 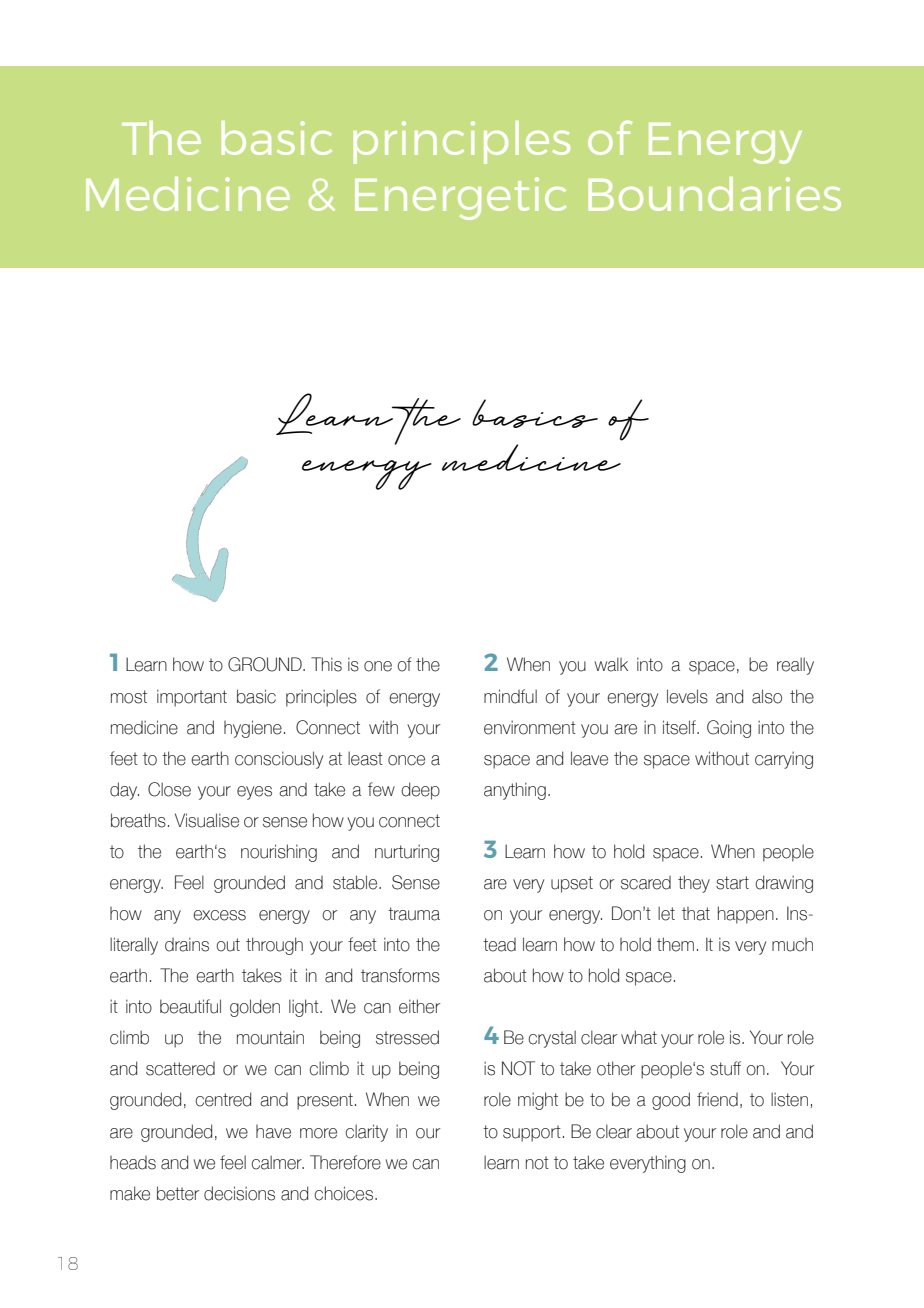 What do you see at coordinates (407, 853) in the image?
I see `nurturing` at bounding box center [407, 853].
